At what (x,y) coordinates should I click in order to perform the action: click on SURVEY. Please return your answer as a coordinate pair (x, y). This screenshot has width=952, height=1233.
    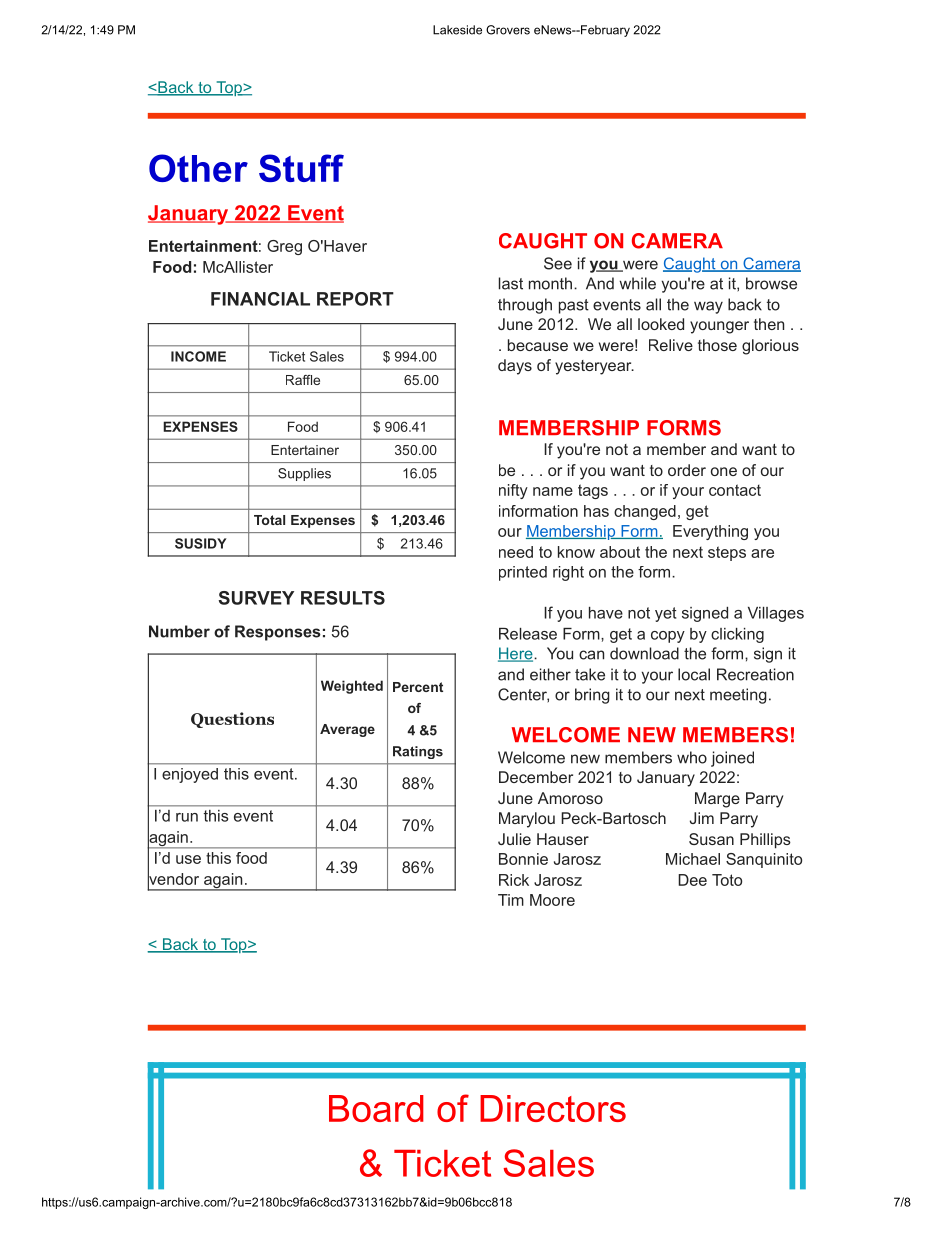
    Looking at the image, I should click on (256, 598).
